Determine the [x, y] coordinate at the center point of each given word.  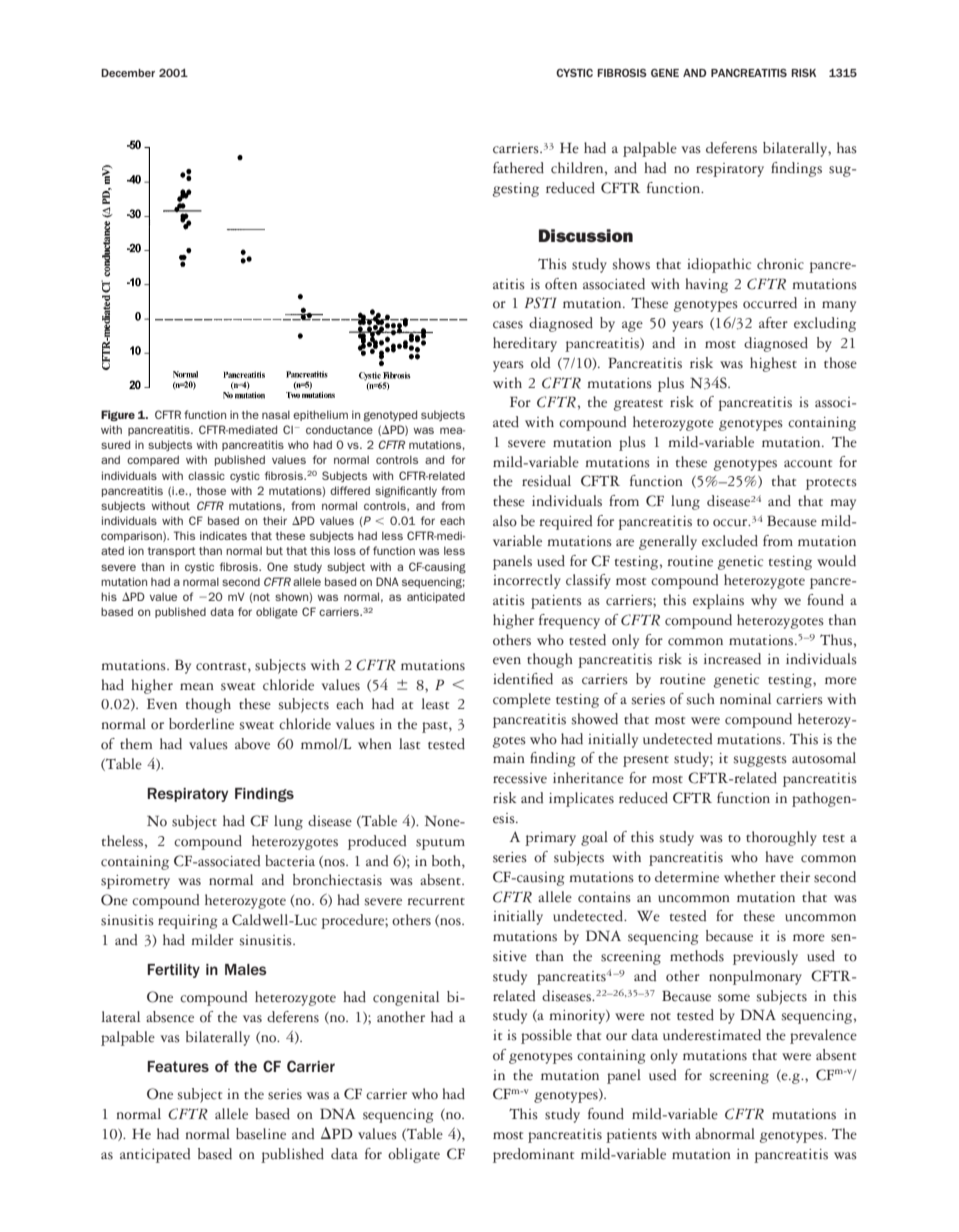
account [808, 464]
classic [206, 475]
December [128, 73]
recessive [520, 778]
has [847, 148]
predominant [533, 1155]
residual [546, 481]
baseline [261, 1134]
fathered [518, 168]
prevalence [823, 1036]
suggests [760, 761]
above [252, 744]
